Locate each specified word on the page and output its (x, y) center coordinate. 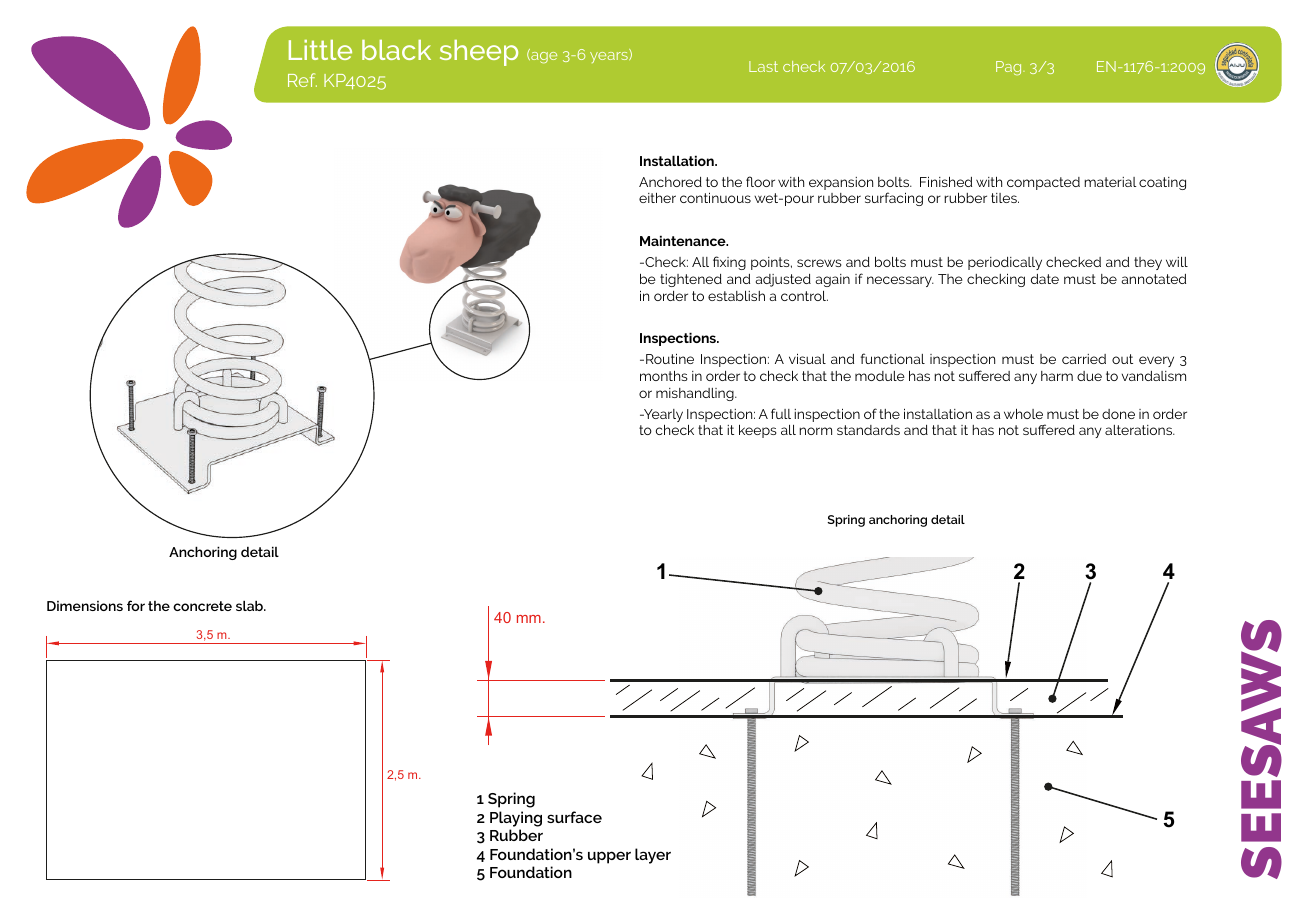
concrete (202, 606)
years (610, 57)
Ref (302, 80)
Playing (516, 819)
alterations (1140, 430)
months (664, 375)
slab (250, 605)
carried (1084, 359)
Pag (1010, 68)
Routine (670, 358)
